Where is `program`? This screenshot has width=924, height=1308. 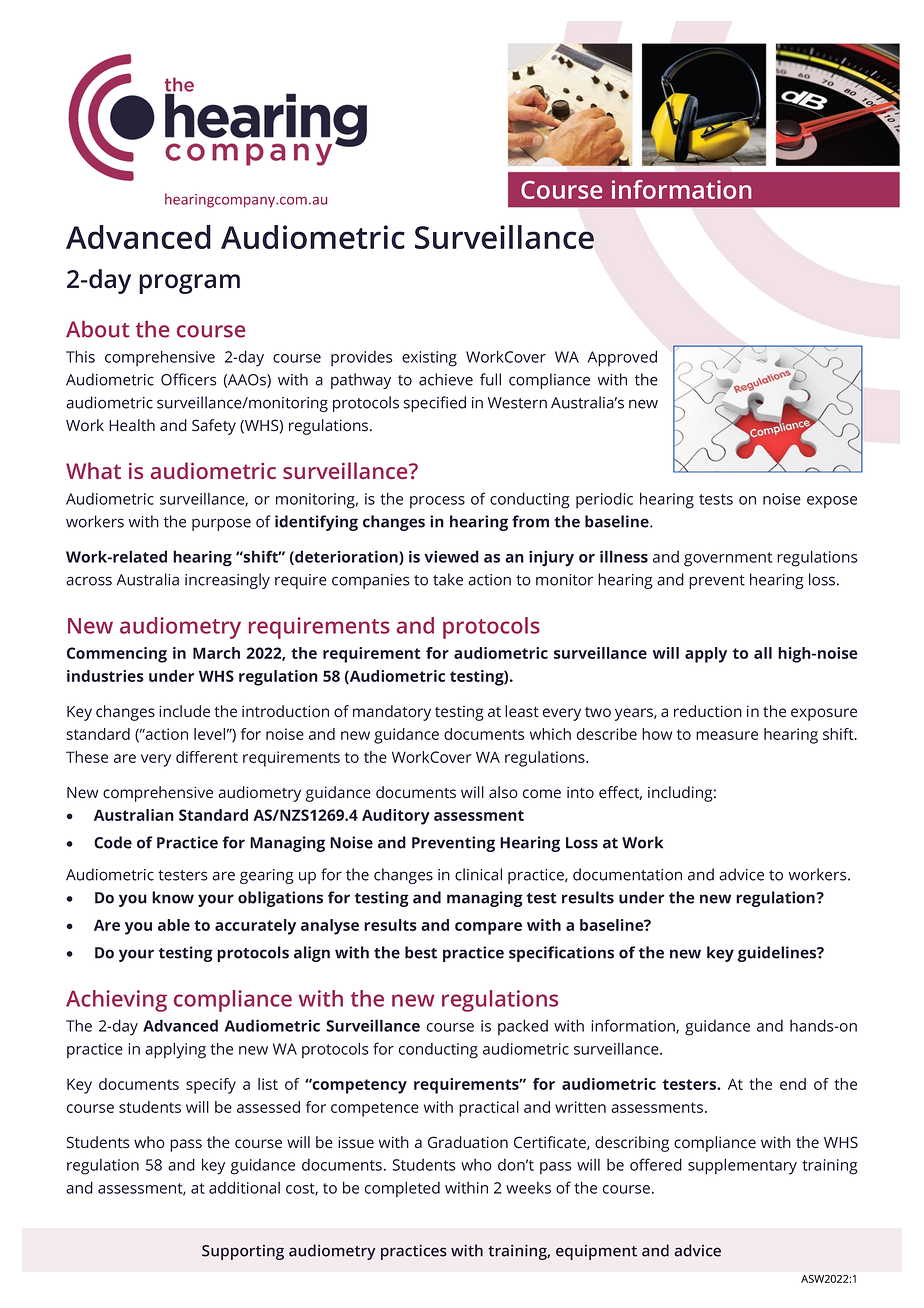 program is located at coordinates (189, 284).
